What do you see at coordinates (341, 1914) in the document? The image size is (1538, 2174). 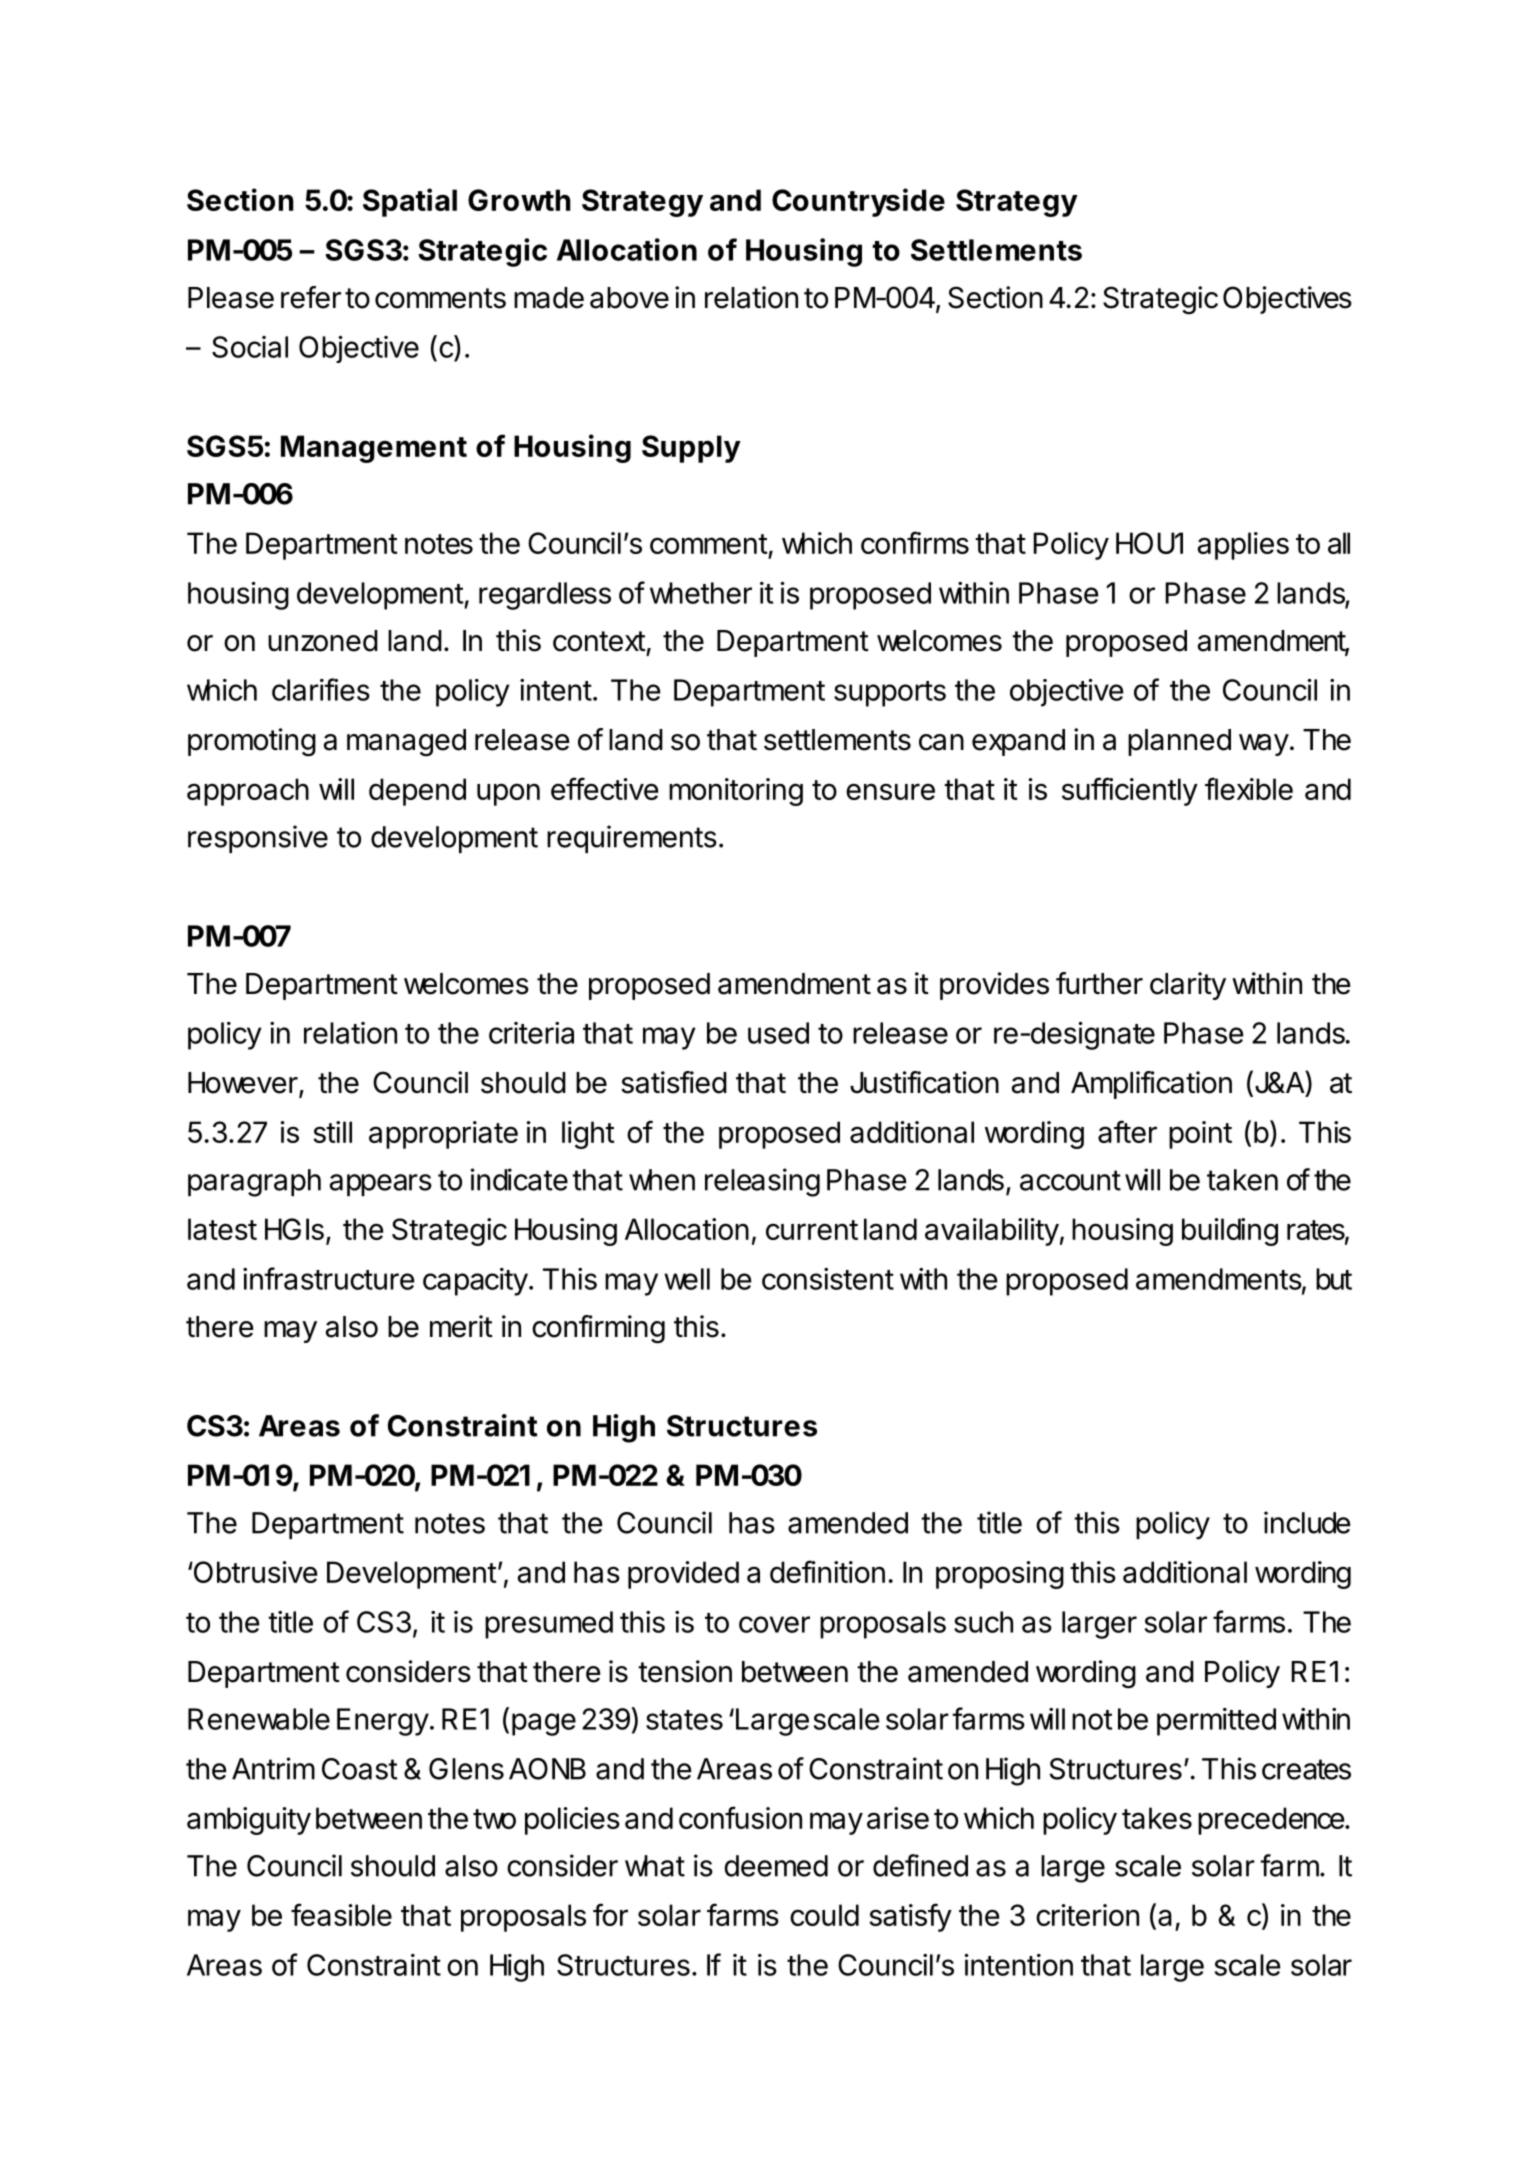 I see `feasible` at bounding box center [341, 1914].
